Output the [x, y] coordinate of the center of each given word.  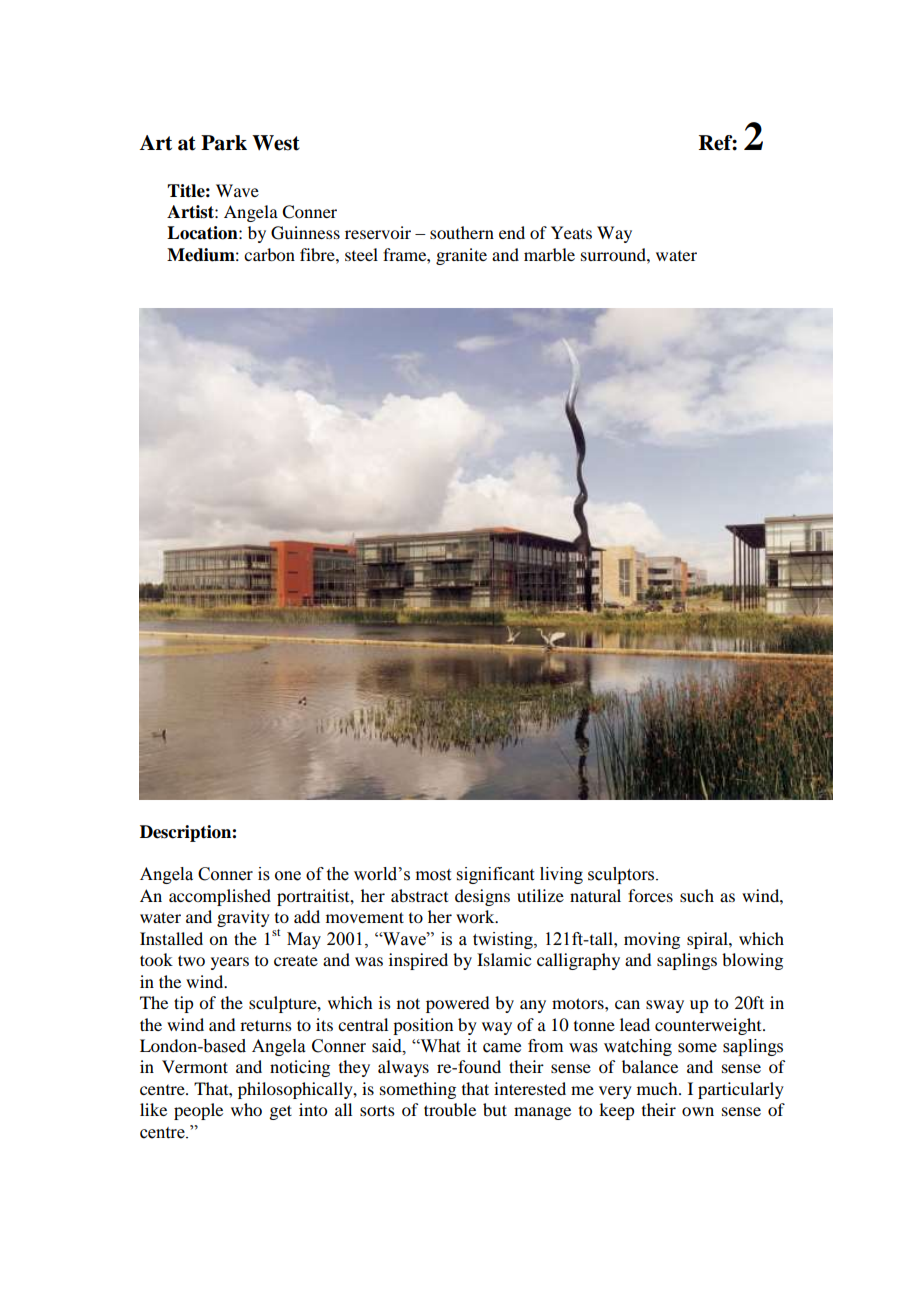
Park [224, 143]
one [288, 876]
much [658, 1088]
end [512, 232]
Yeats [571, 232]
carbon [269, 254]
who [246, 1109]
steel [361, 254]
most [433, 875]
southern [462, 232]
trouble [450, 1109]
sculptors [622, 875]
